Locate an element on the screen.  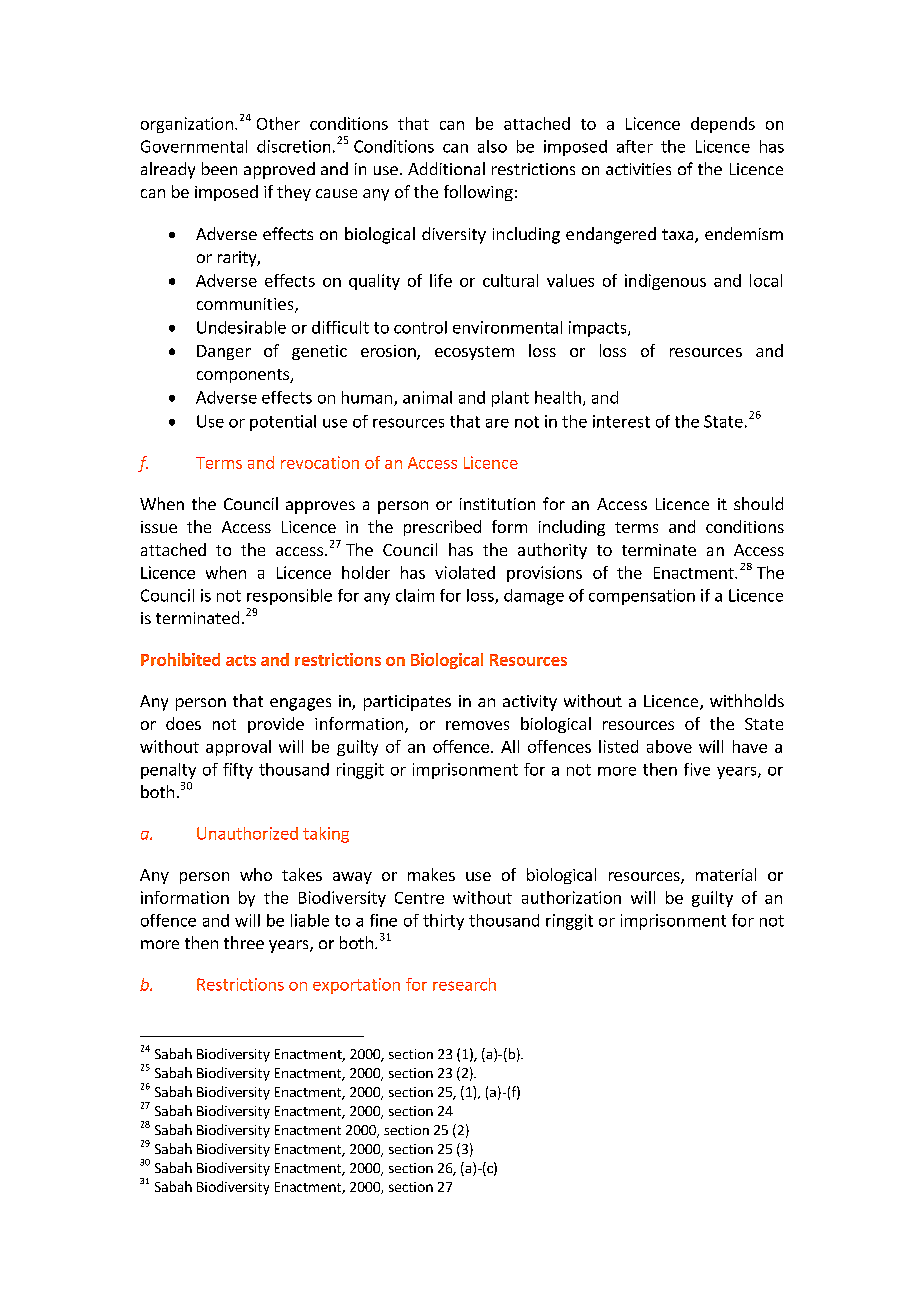
provide is located at coordinates (276, 725).
